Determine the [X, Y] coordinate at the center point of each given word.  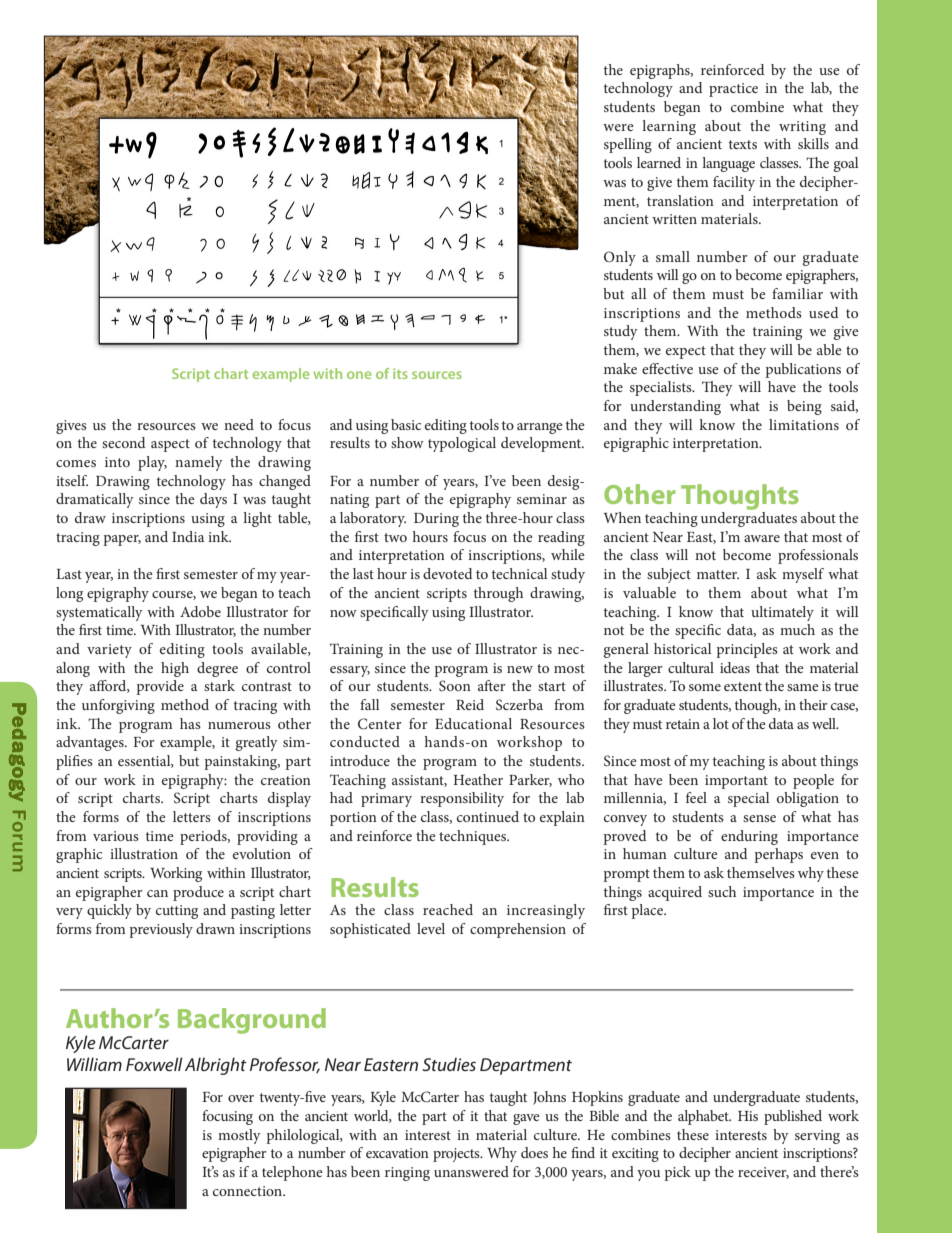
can [157, 893]
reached [448, 909]
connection [249, 1191]
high [175, 669]
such [722, 891]
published [793, 1117]
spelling [628, 145]
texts [743, 144]
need [239, 424]
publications [803, 370]
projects [457, 1155]
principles [747, 650]
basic [406, 424]
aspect [170, 445]
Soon [455, 685]
